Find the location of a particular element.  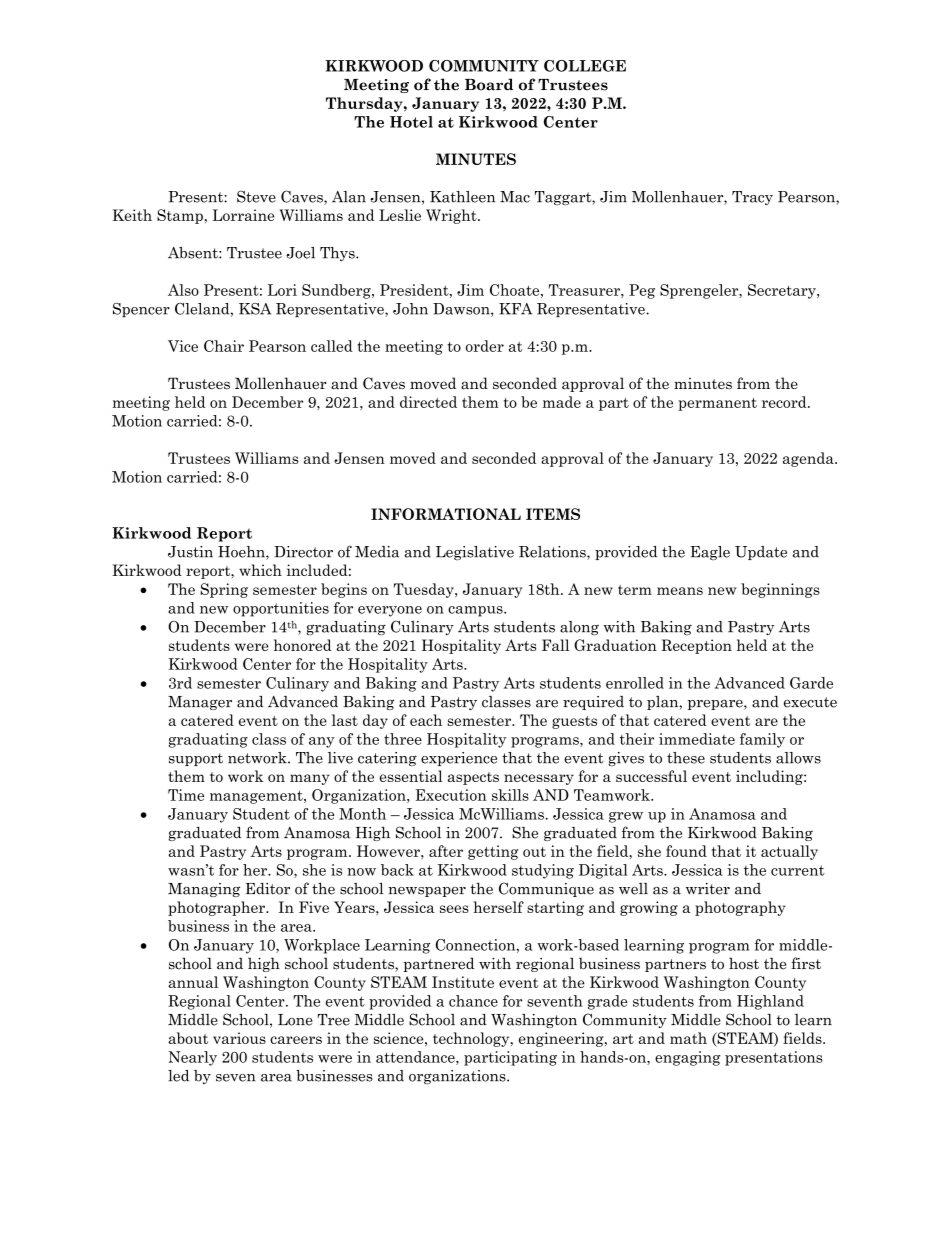

each is located at coordinates (426, 720).
